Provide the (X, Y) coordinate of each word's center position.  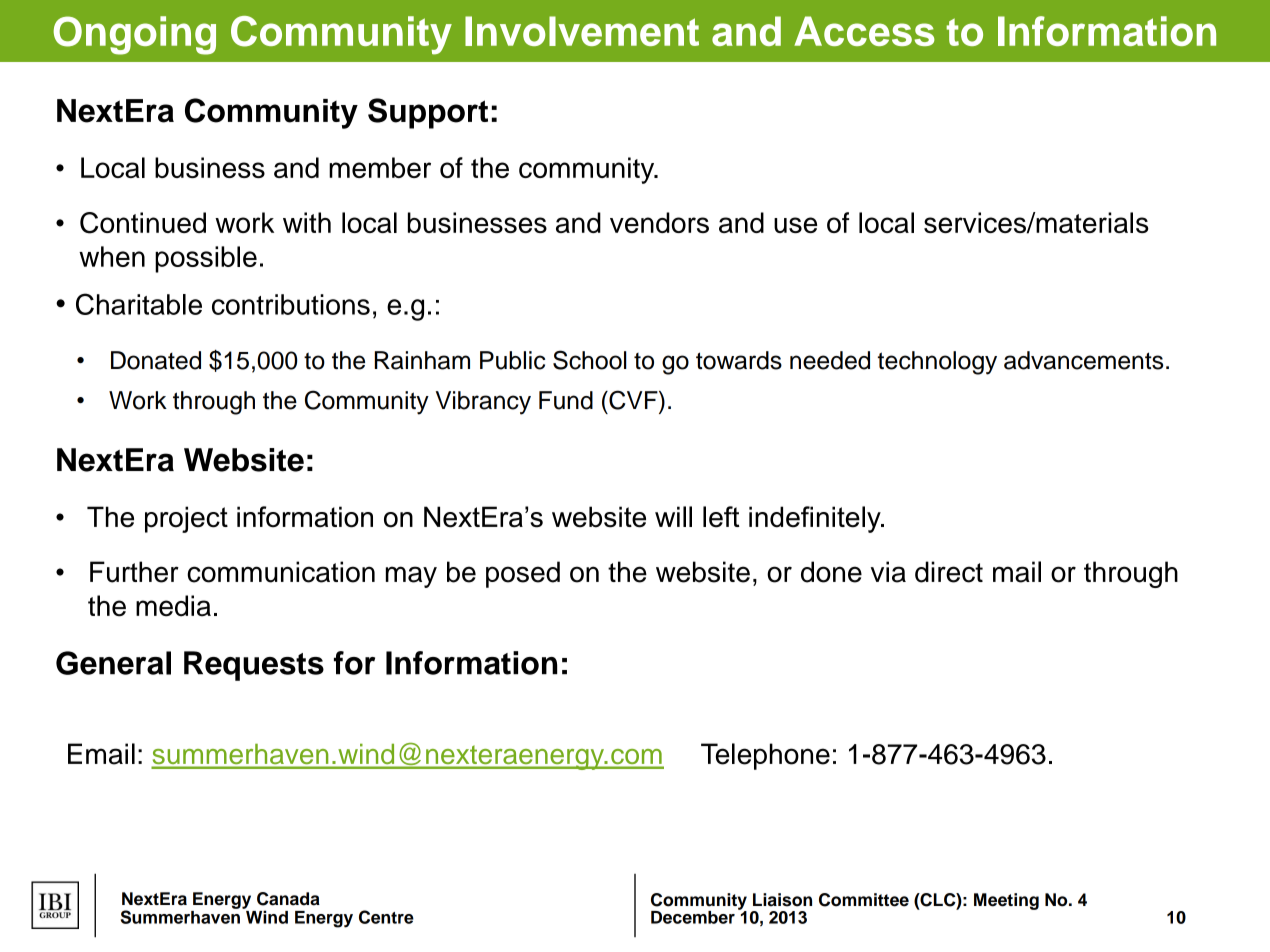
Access (864, 31)
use (795, 225)
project (186, 519)
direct (949, 572)
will (673, 516)
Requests (254, 666)
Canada (288, 899)
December (693, 917)
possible (206, 259)
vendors (659, 222)
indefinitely (816, 519)
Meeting (1006, 901)
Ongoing (134, 35)
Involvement (582, 31)
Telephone (765, 756)
